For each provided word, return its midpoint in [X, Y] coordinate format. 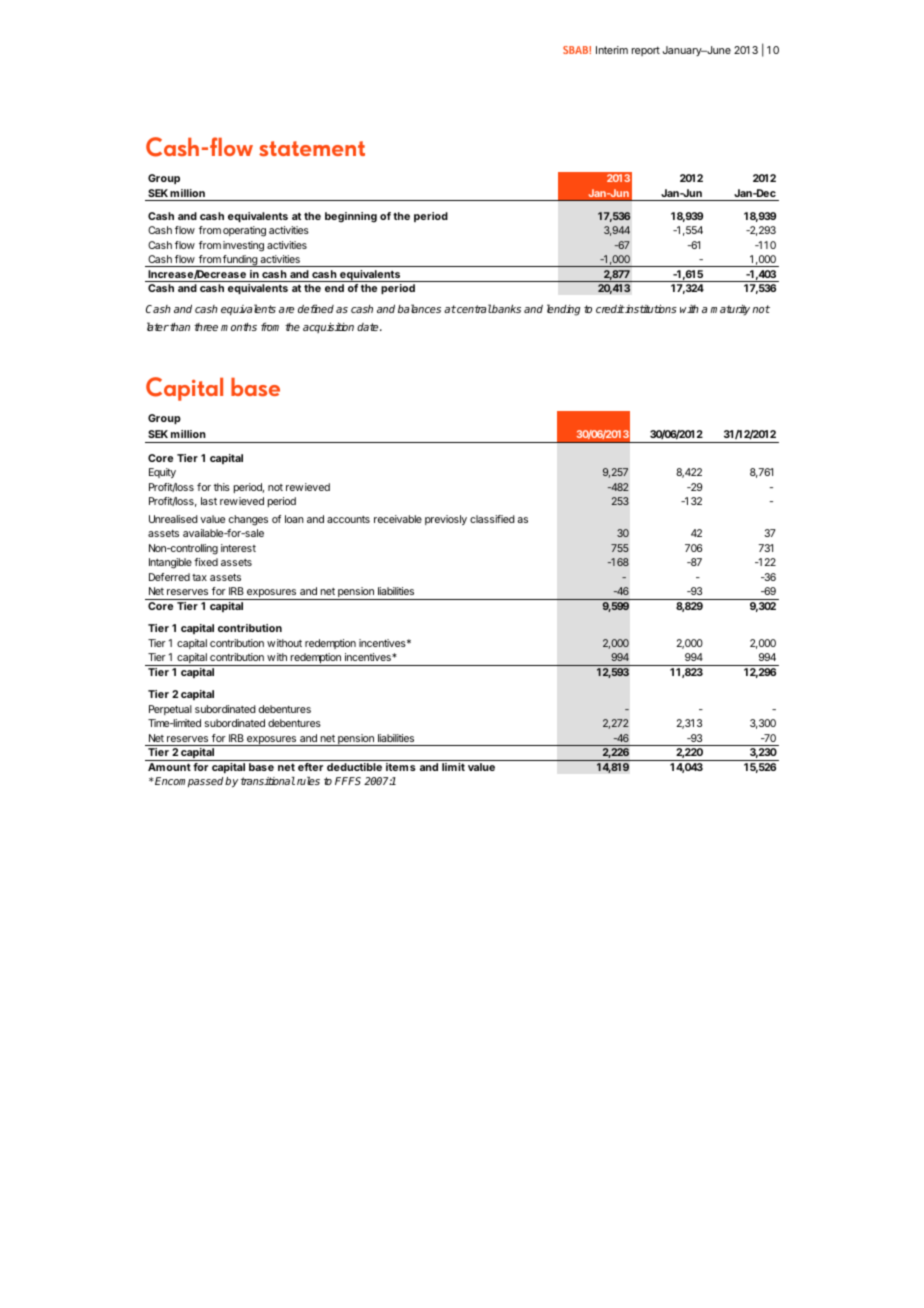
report [646, 51]
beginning [351, 217]
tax [199, 577]
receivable [398, 519]
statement [312, 149]
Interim [612, 50]
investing [243, 246]
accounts [348, 519]
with [689, 309]
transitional [268, 781]
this [222, 487]
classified [492, 519]
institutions [650, 308]
